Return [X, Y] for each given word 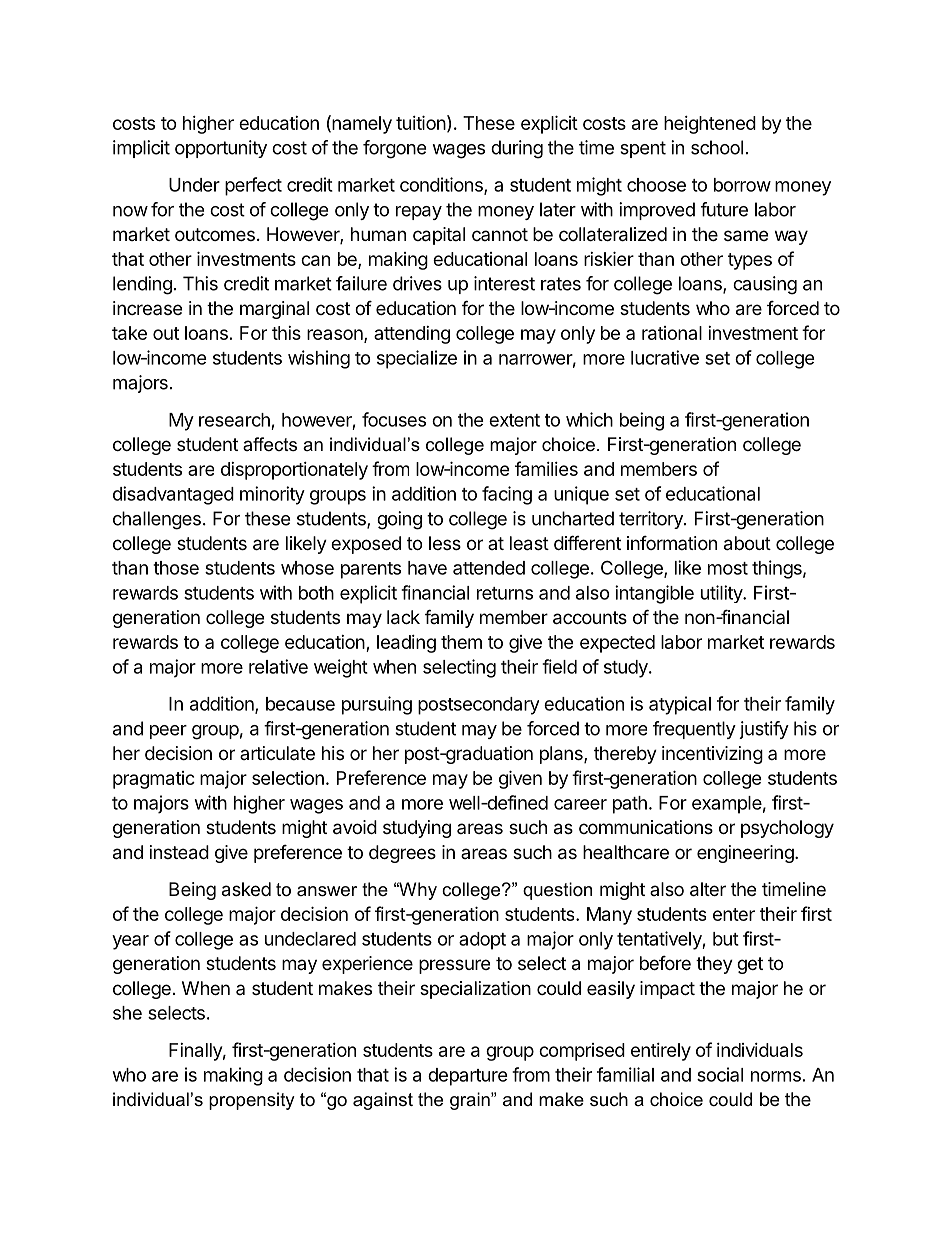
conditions [442, 185]
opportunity [221, 149]
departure [468, 1077]
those [176, 568]
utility [722, 594]
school [717, 147]
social [720, 1074]
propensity [252, 1101]
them [461, 642]
